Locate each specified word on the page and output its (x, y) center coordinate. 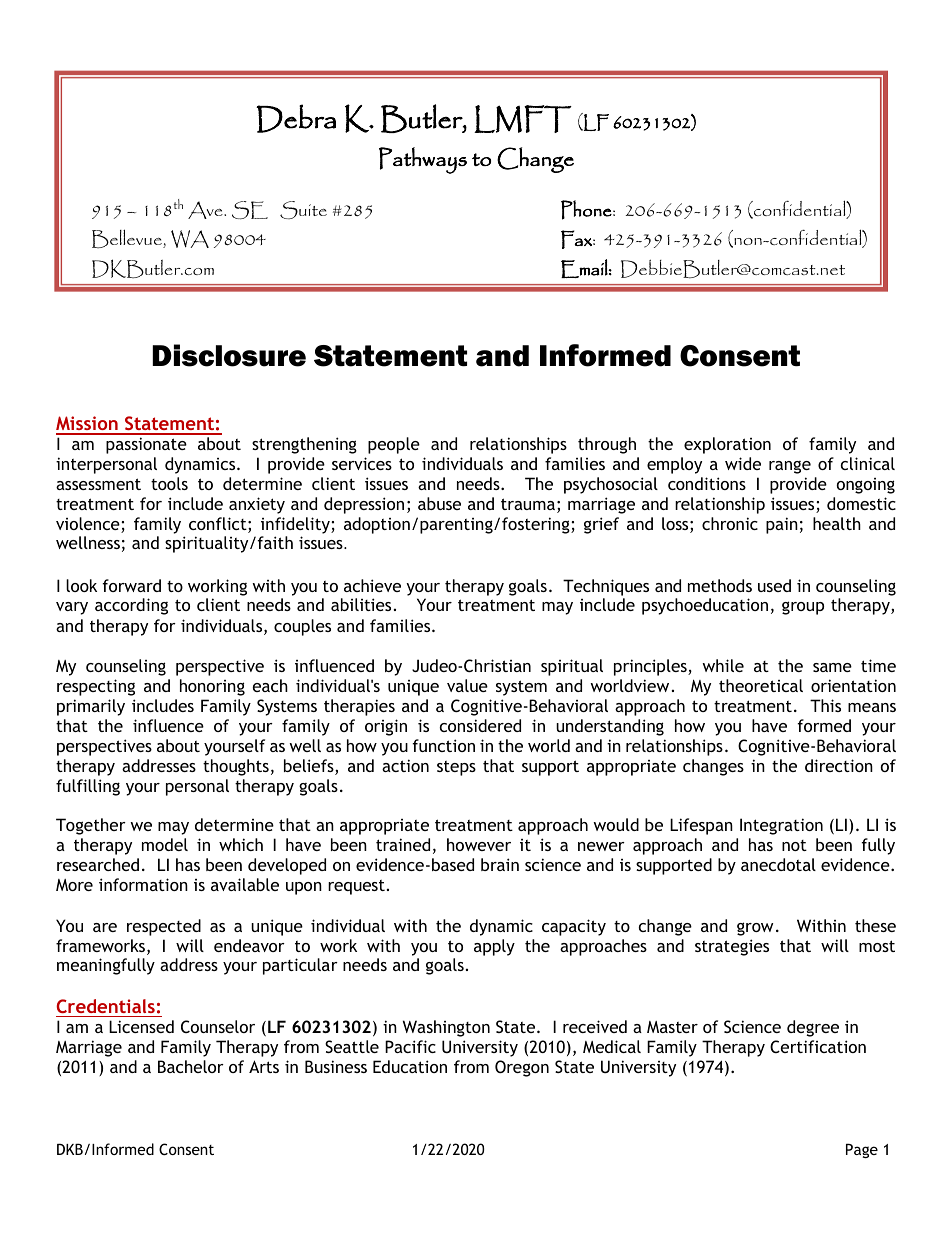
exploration (727, 445)
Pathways (423, 160)
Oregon (522, 1068)
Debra (296, 118)
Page (862, 1150)
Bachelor (191, 1066)
